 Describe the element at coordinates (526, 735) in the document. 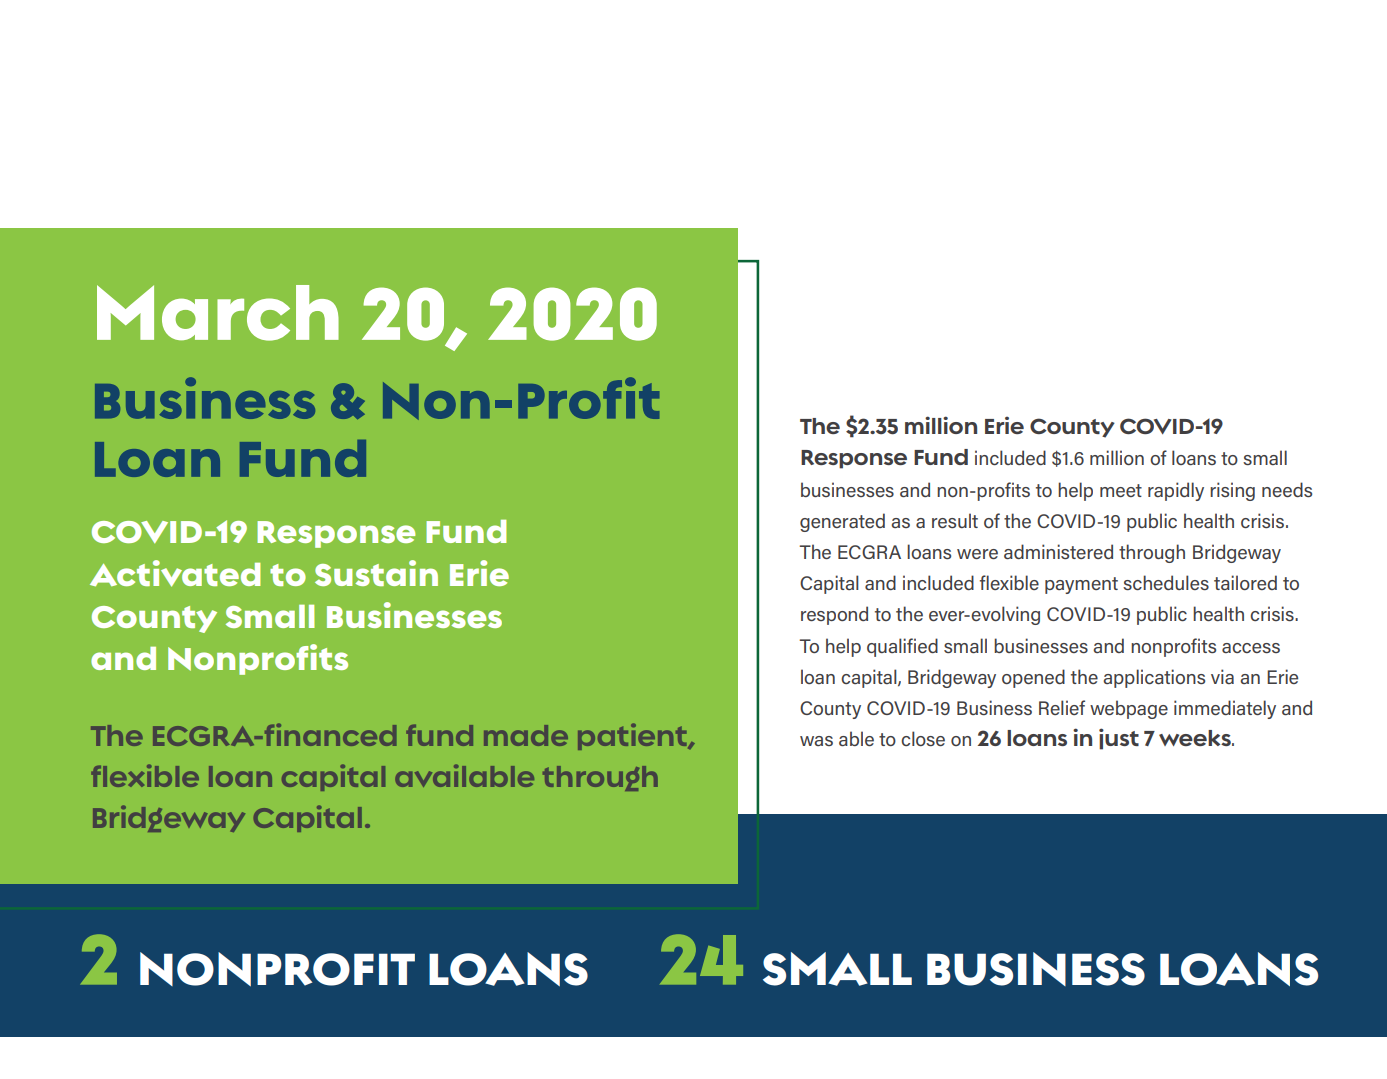

I see `made` at that location.
